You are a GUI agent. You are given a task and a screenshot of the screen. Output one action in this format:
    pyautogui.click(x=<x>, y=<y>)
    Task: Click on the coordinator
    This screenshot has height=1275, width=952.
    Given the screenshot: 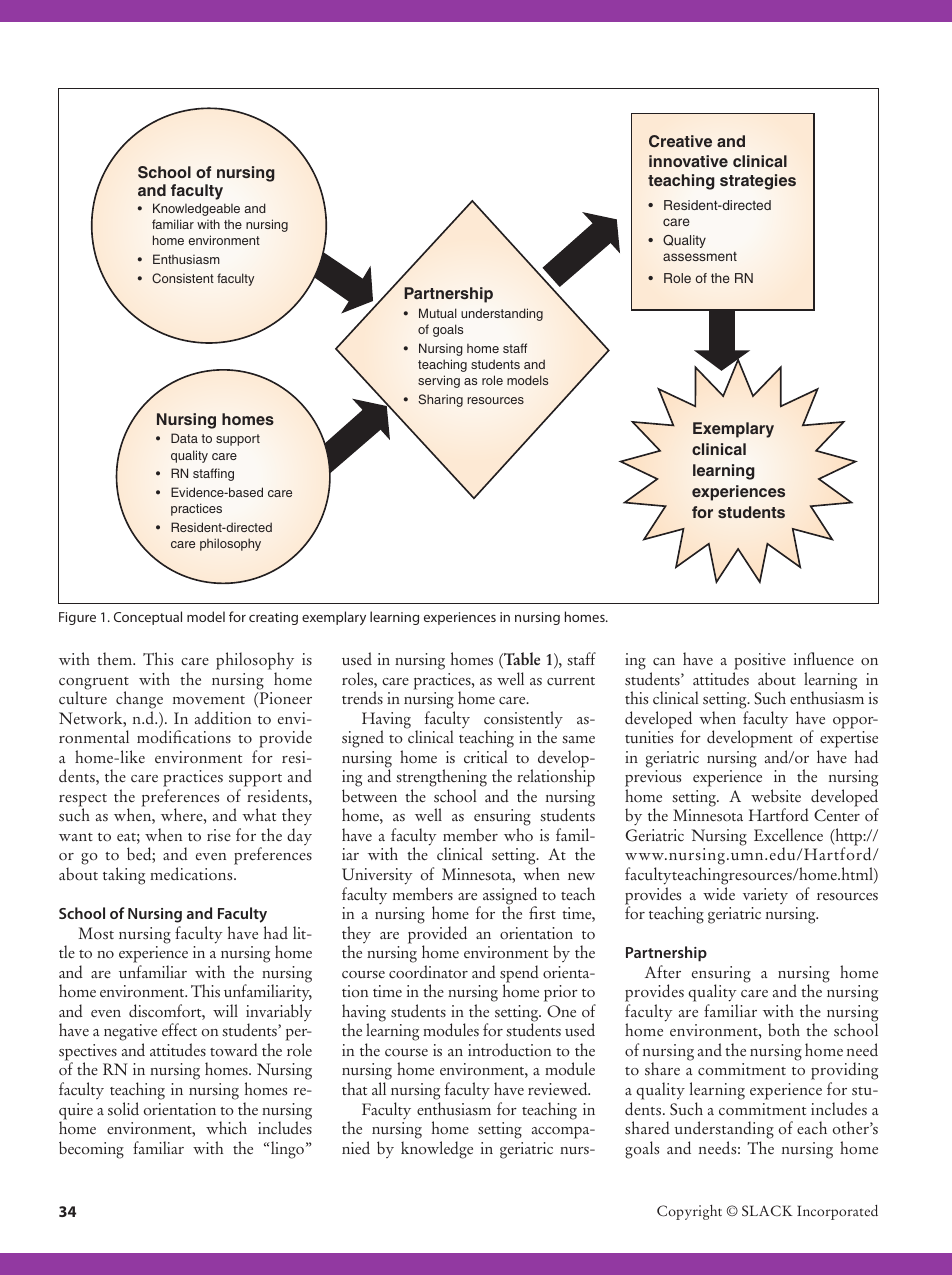 What is the action you would take?
    pyautogui.click(x=428, y=972)
